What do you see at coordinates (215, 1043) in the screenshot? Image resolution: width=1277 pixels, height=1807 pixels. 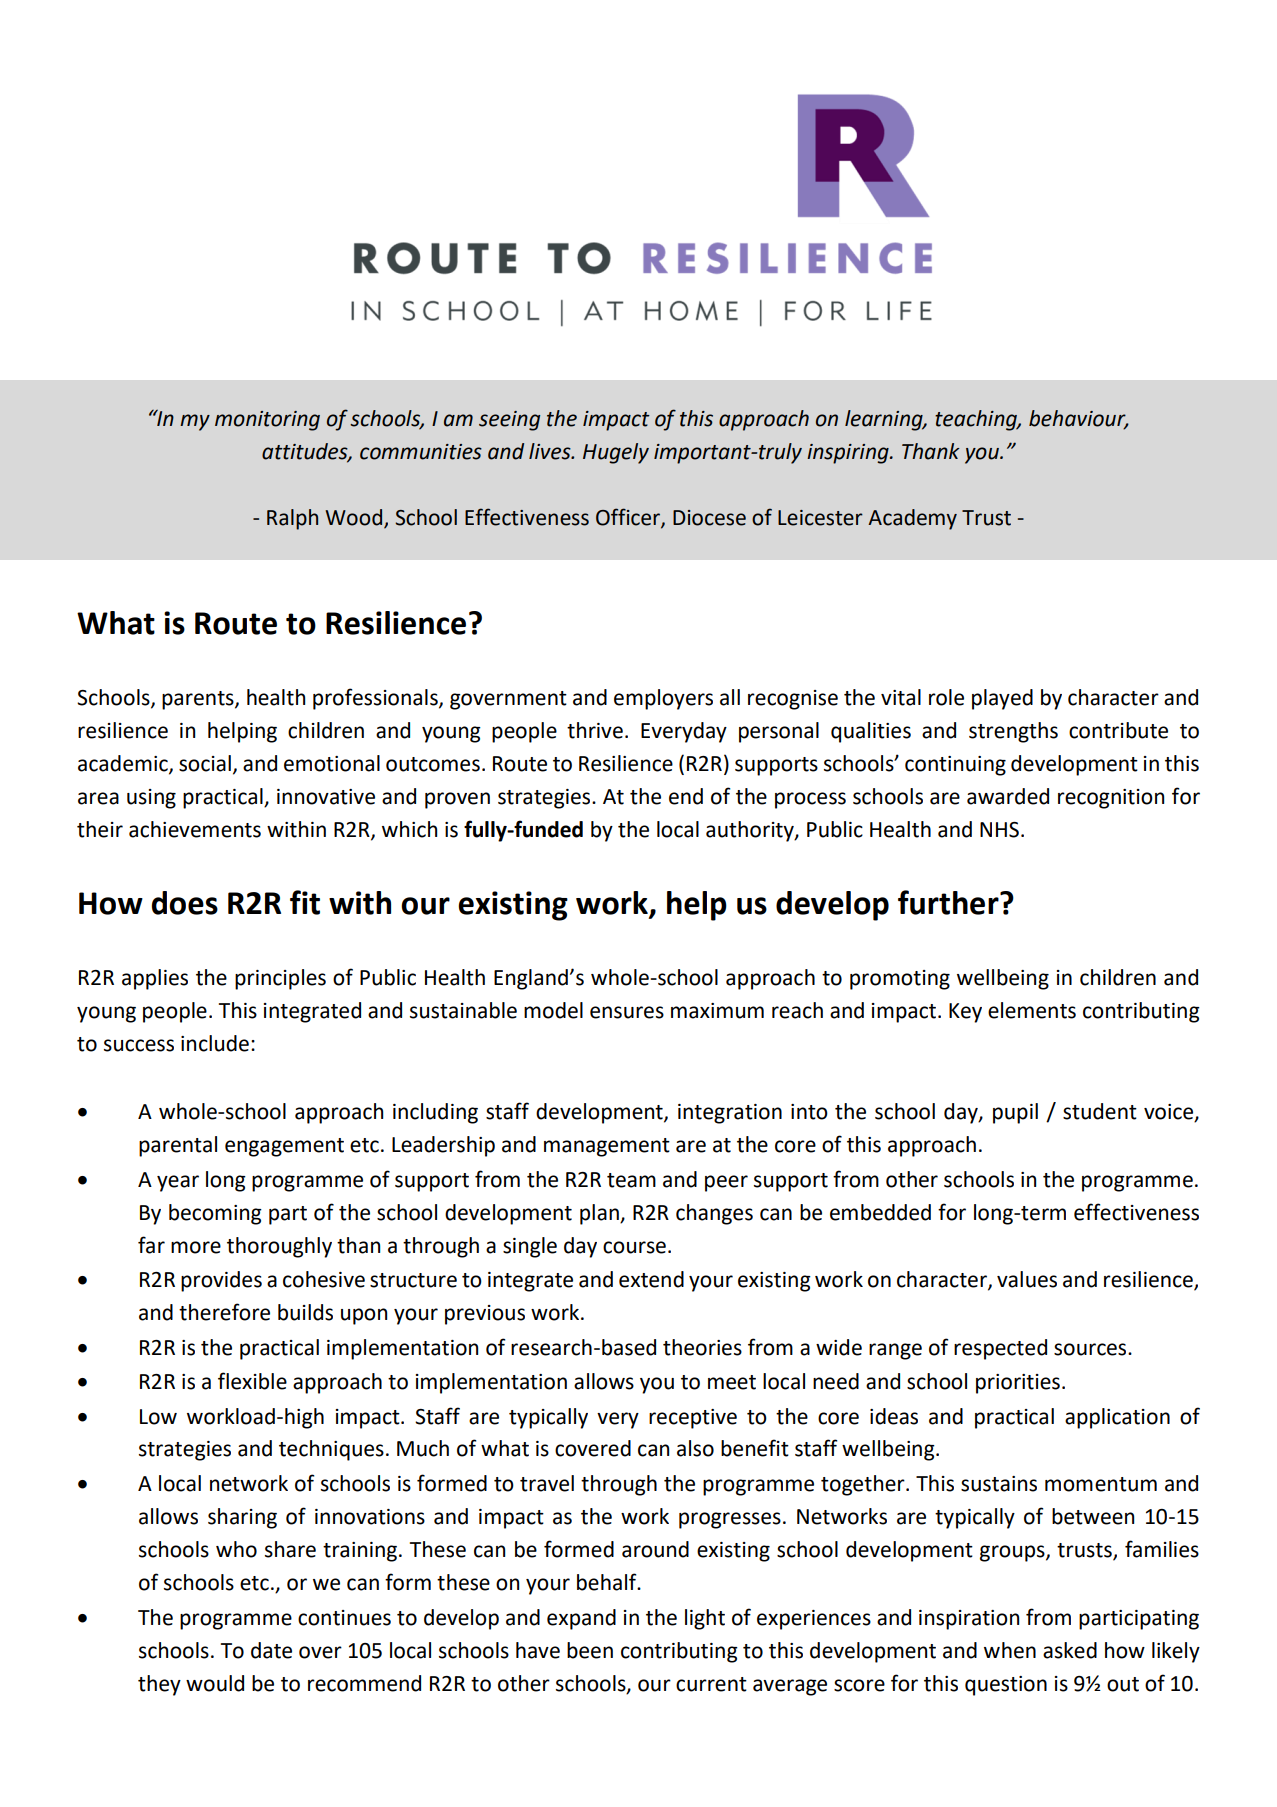 I see `include` at bounding box center [215, 1043].
